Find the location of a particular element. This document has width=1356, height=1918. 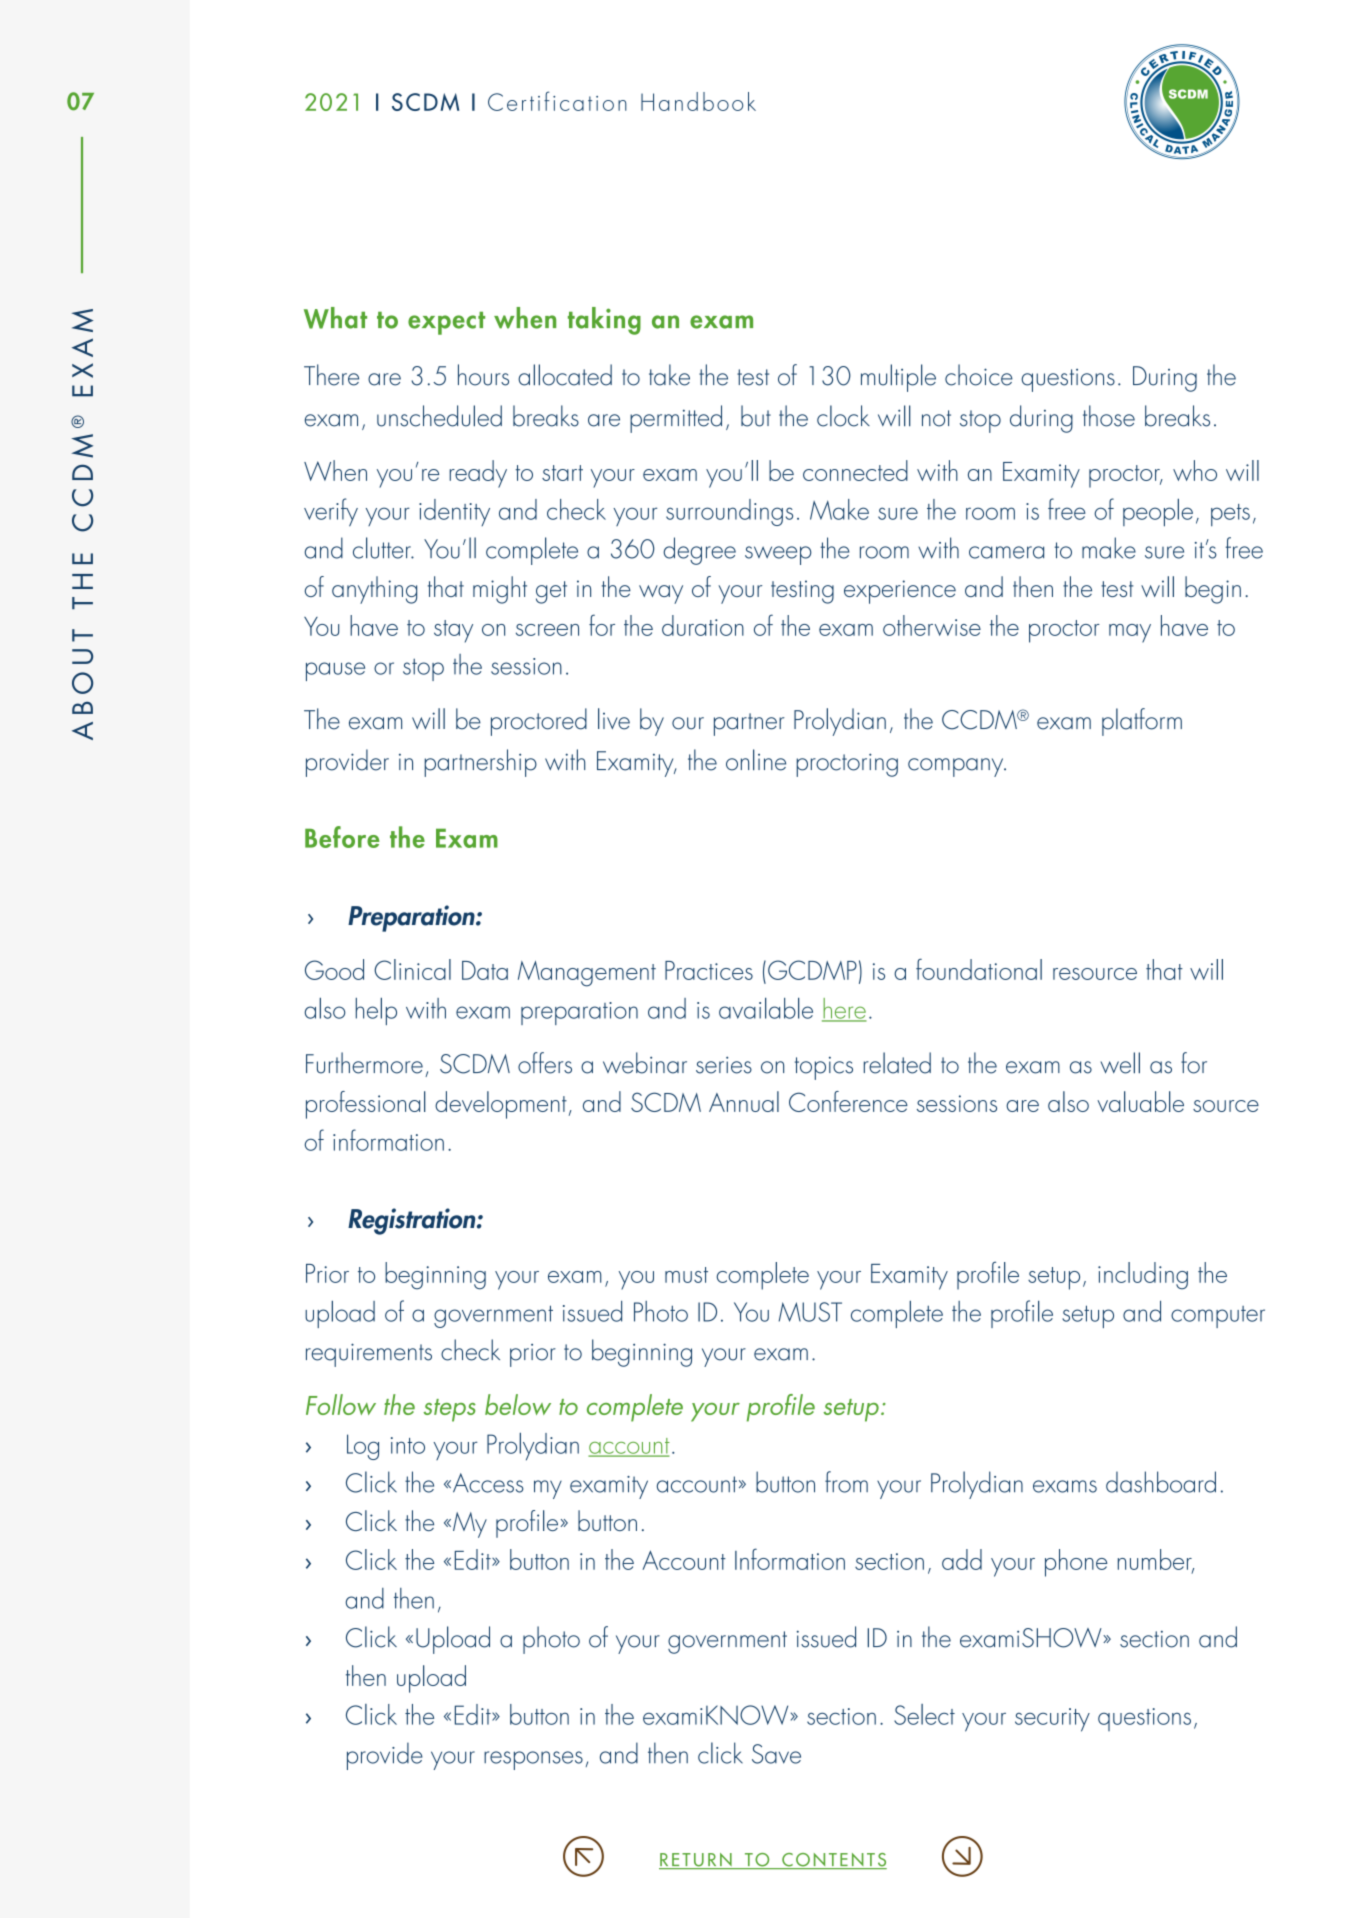

valuable is located at coordinates (1140, 1101).
